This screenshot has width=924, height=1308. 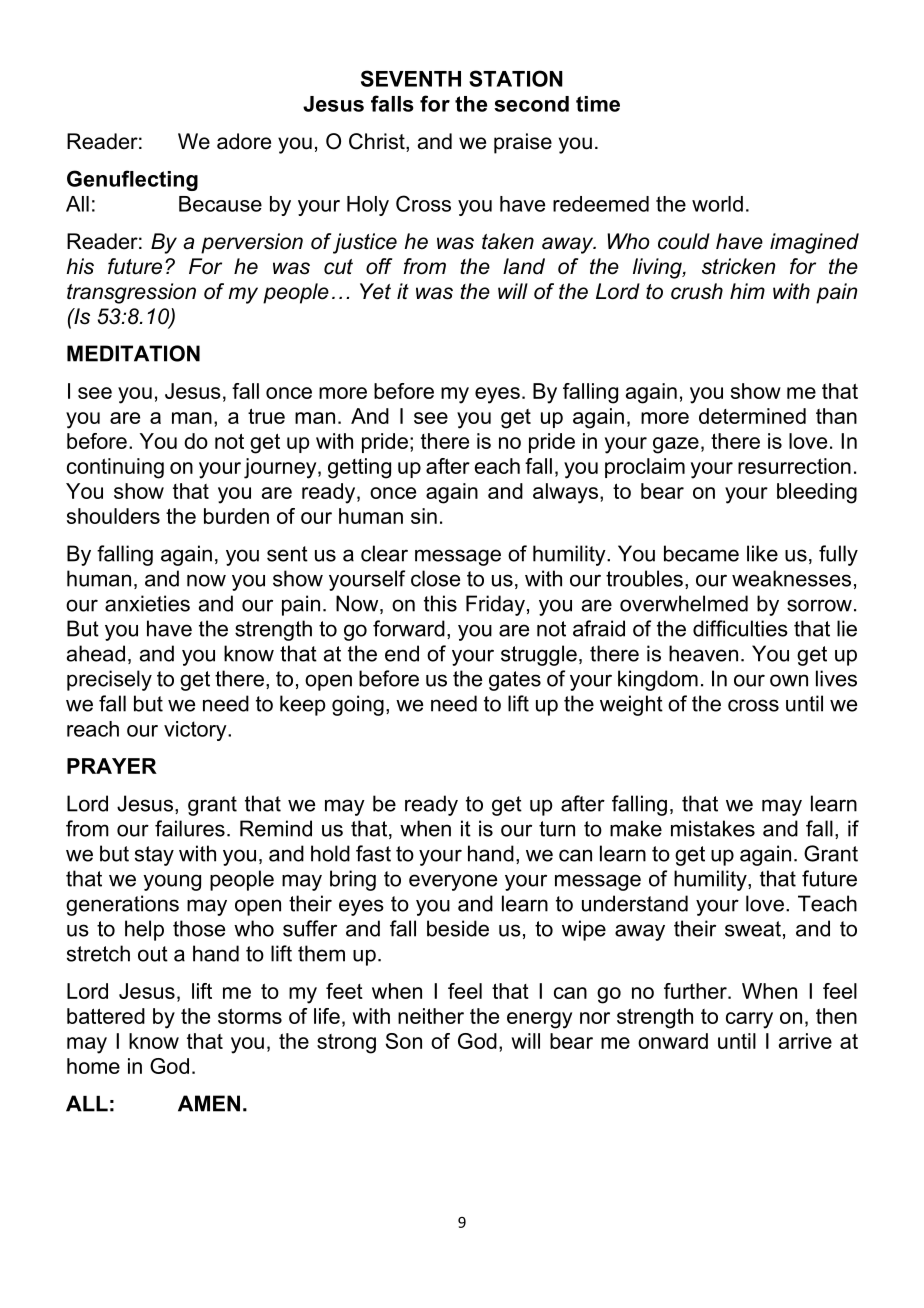 I want to click on anxieties, so click(x=147, y=603).
